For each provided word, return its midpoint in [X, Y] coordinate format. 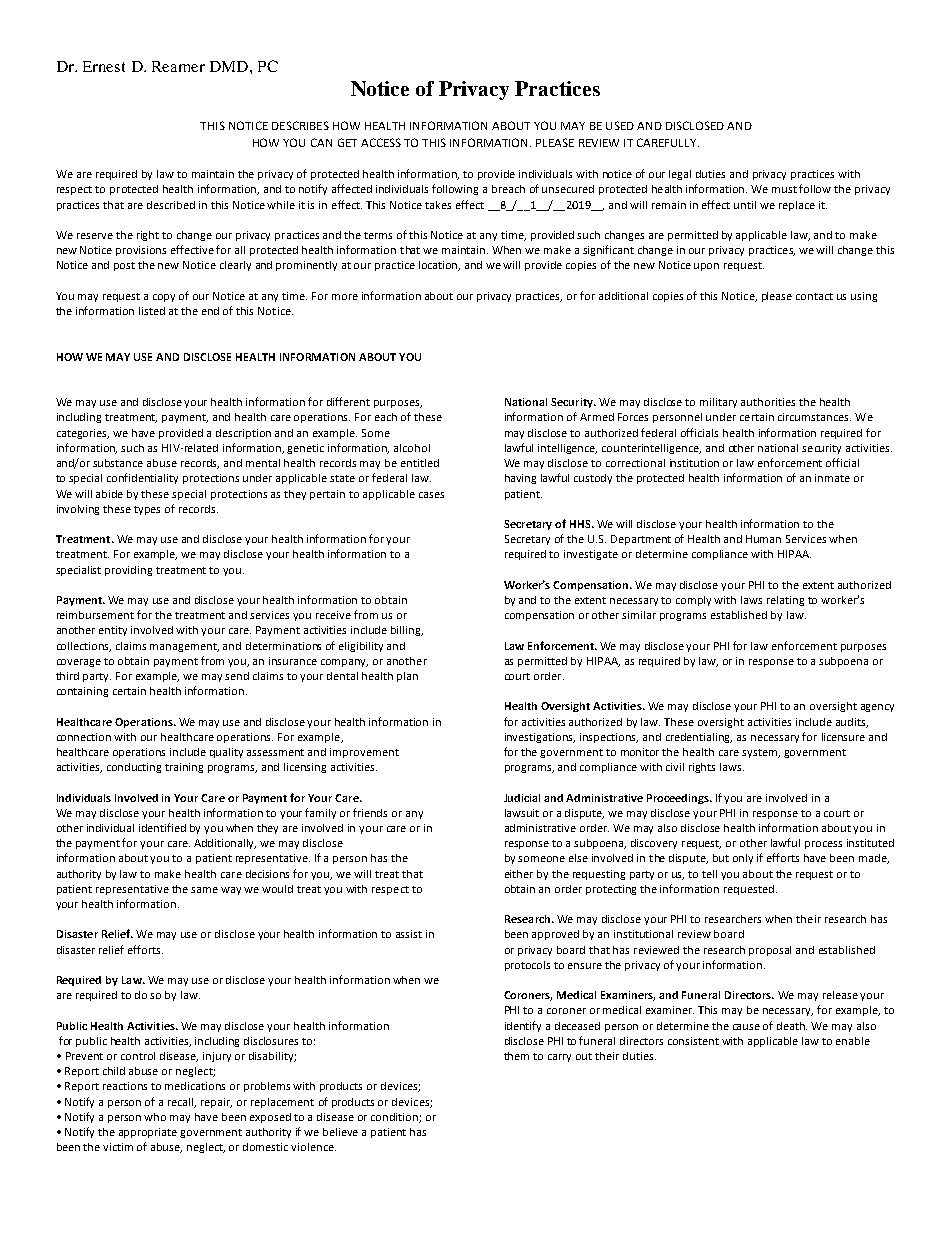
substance [118, 463]
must [784, 189]
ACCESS [381, 142]
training [184, 768]
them [516, 1056]
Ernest [104, 66]
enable [853, 1041]
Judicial [522, 798]
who [155, 1117]
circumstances [814, 417]
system [761, 753]
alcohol [412, 448]
